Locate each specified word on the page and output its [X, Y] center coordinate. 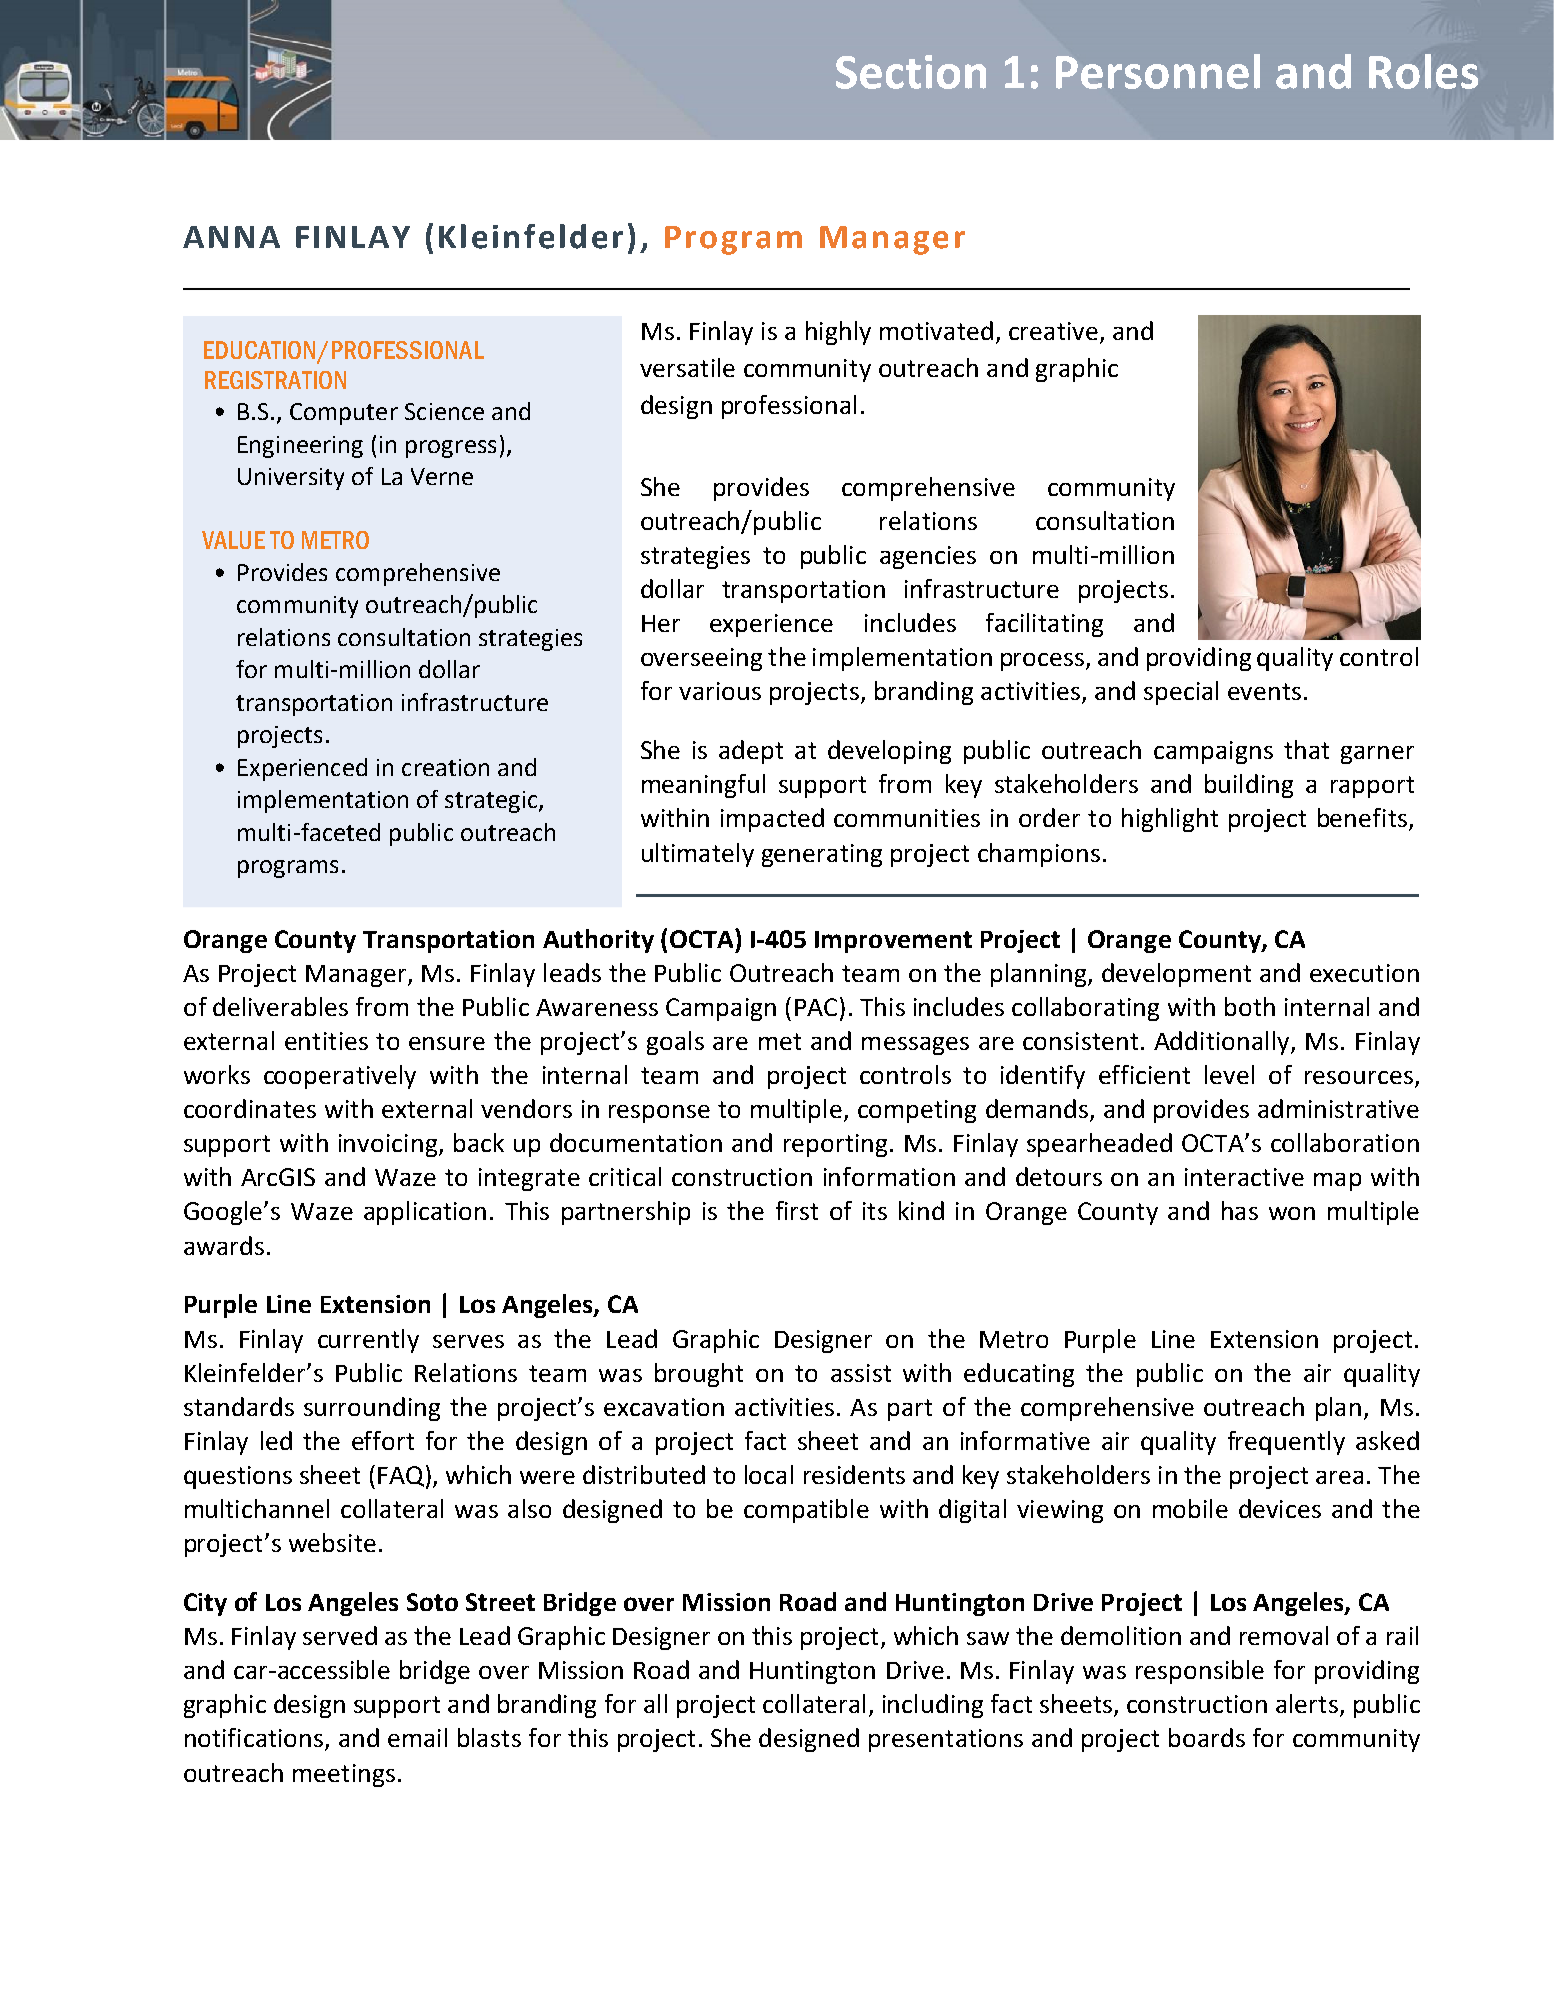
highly [838, 333]
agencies [928, 557]
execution [1364, 973]
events [1264, 691]
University [291, 479]
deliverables [280, 1006]
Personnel [1158, 71]
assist [861, 1373]
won [1292, 1213]
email [417, 1737]
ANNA [231, 237]
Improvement [893, 942]
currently [368, 1341]
